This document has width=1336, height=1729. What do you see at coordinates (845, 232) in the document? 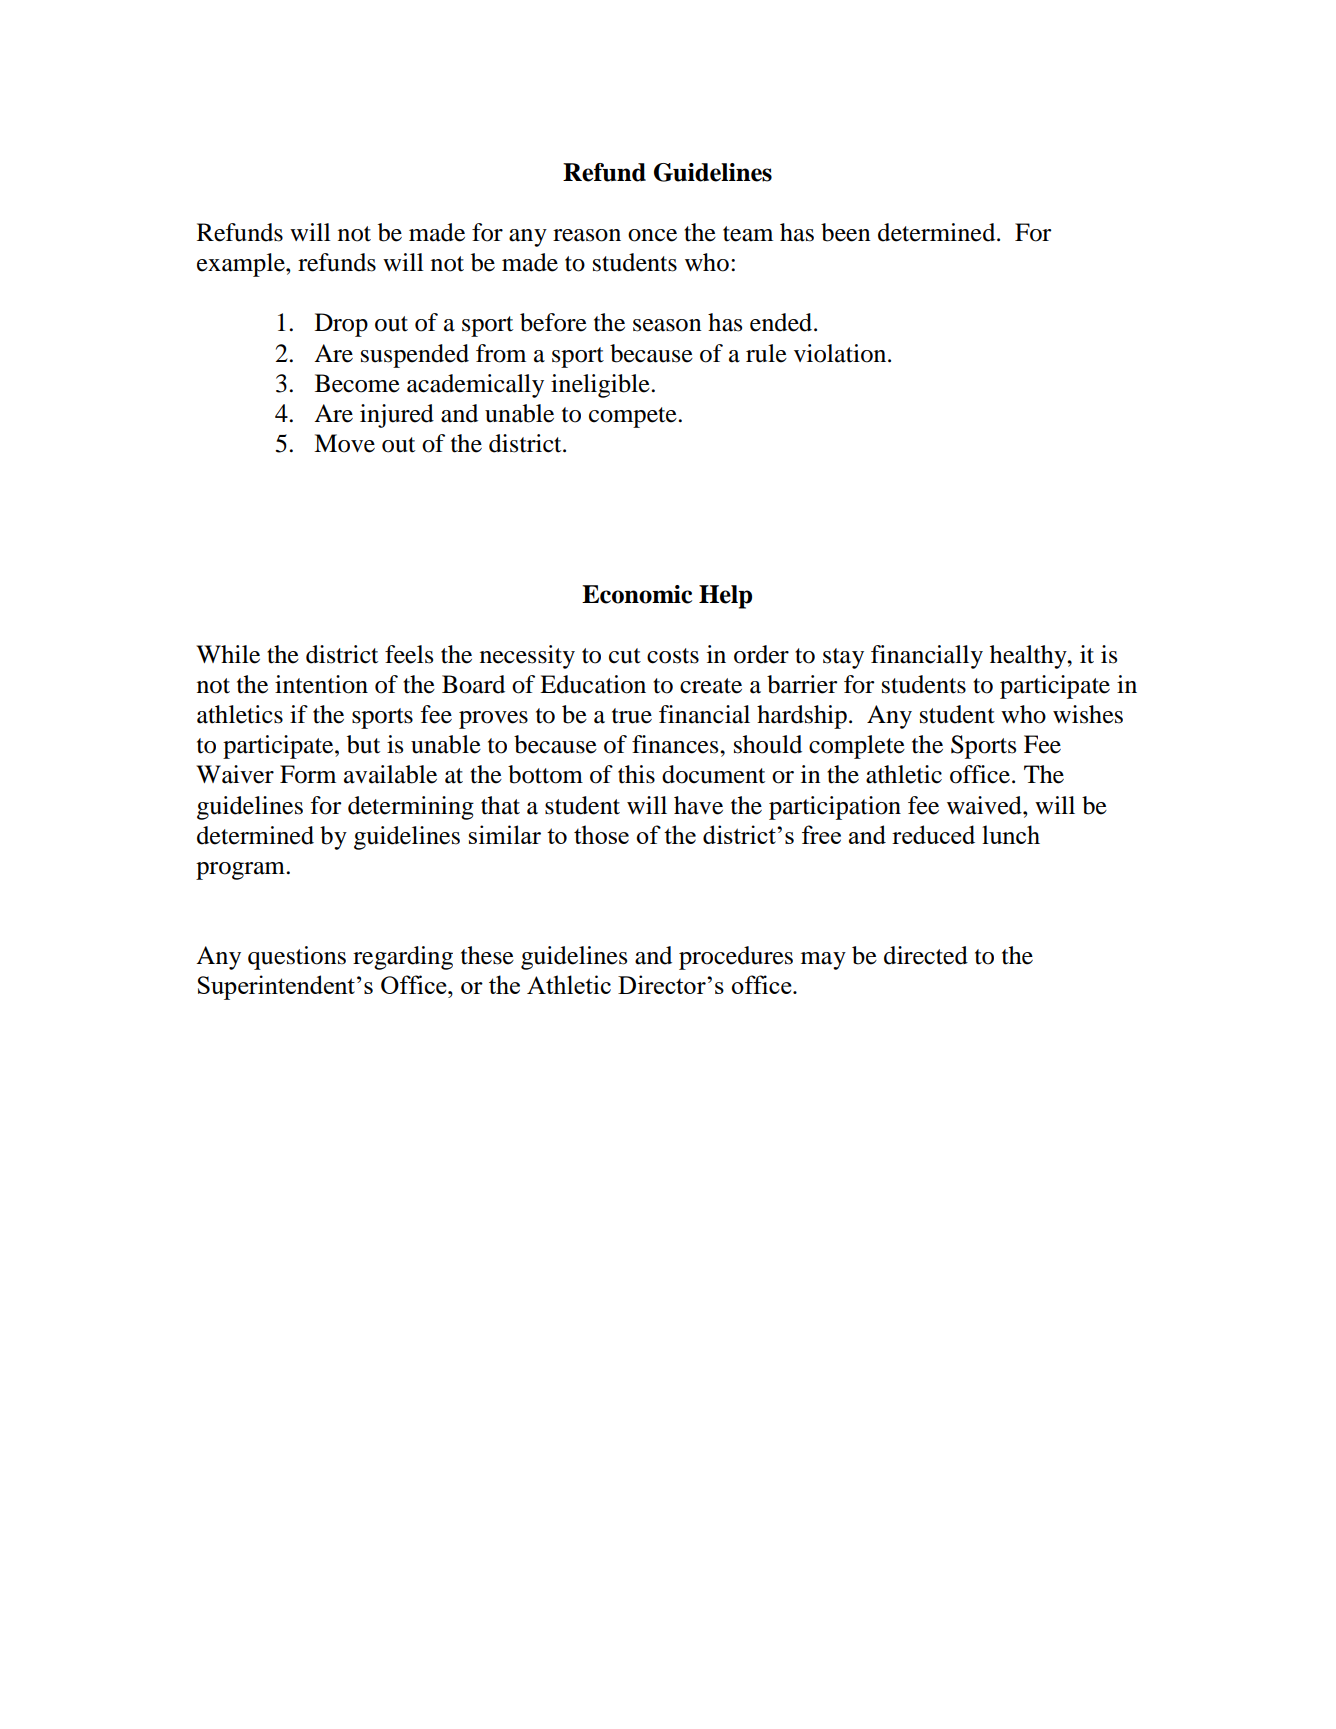
I see `been` at bounding box center [845, 232].
